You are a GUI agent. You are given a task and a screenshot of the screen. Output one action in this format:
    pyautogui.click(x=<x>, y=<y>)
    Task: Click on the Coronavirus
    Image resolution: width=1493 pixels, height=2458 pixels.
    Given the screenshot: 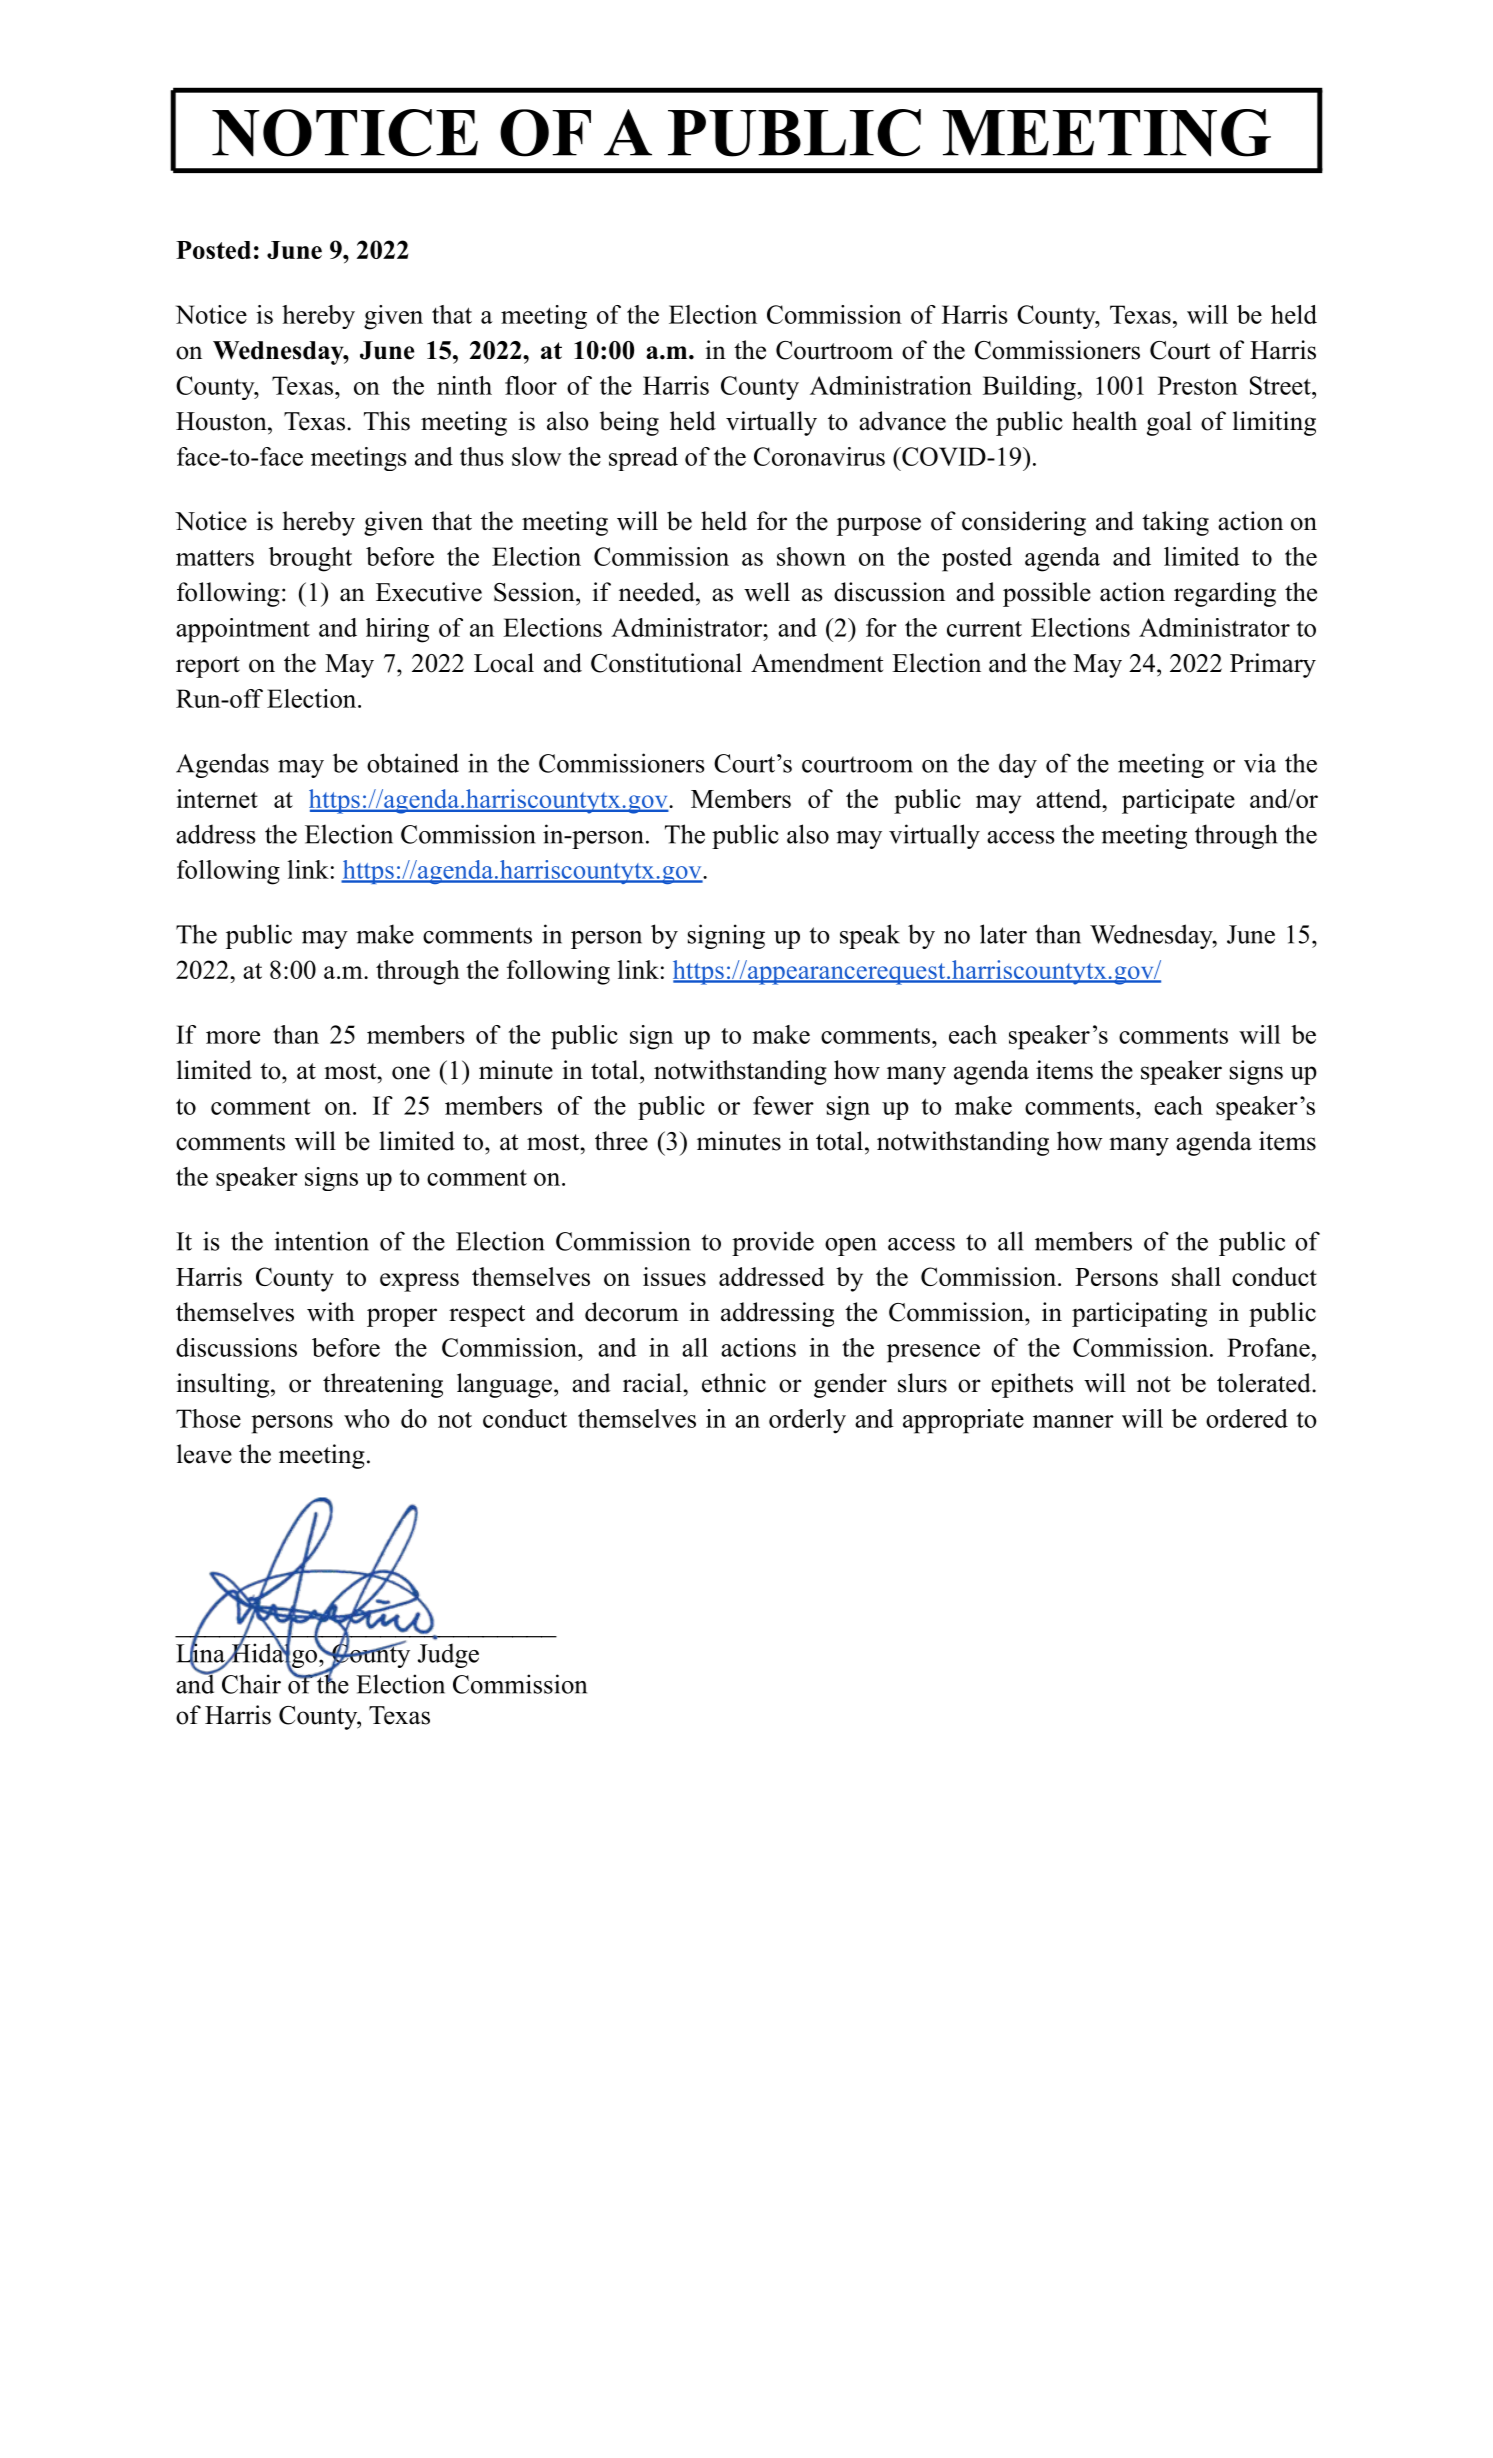 What is the action you would take?
    pyautogui.click(x=819, y=456)
